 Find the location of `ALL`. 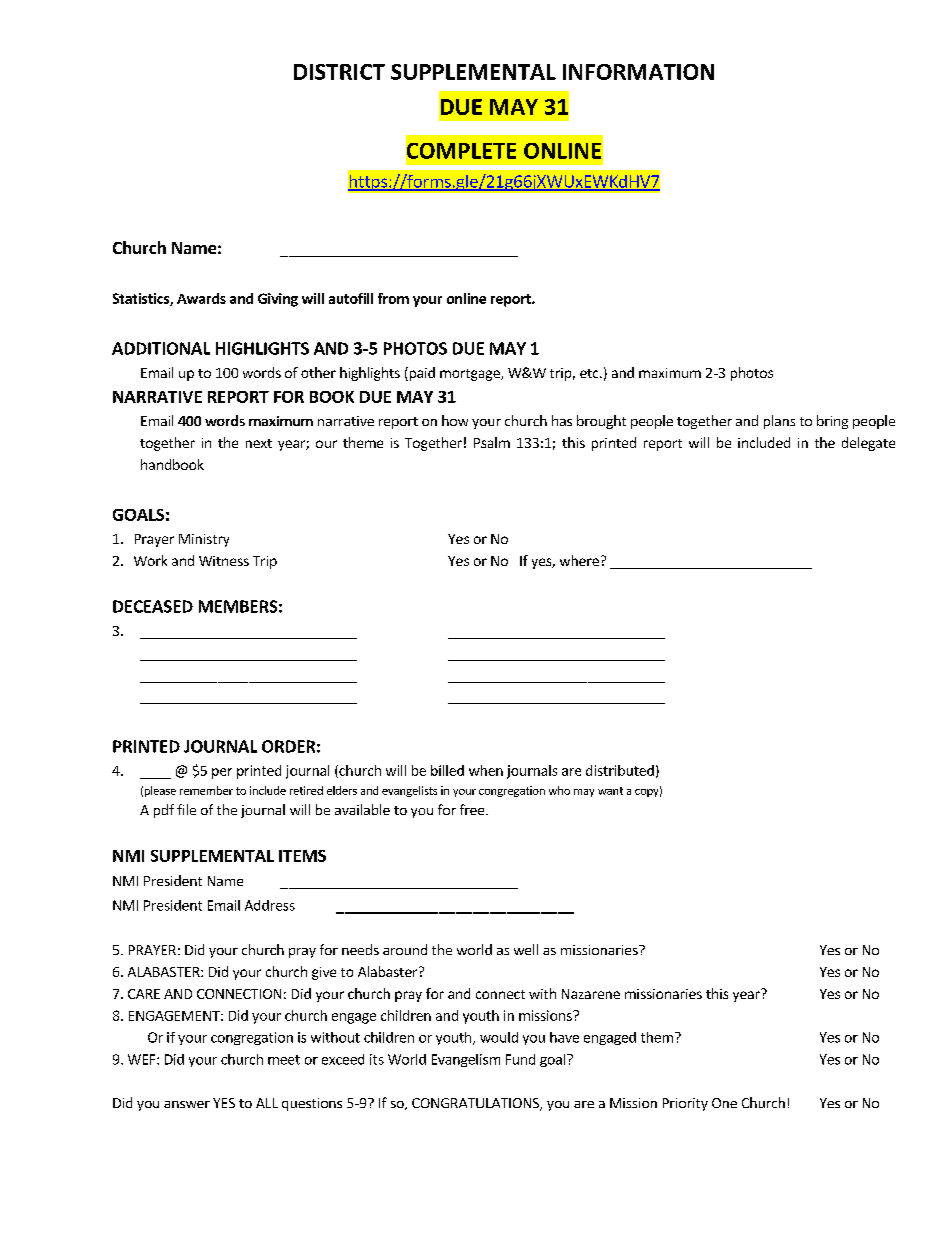

ALL is located at coordinates (267, 1103).
